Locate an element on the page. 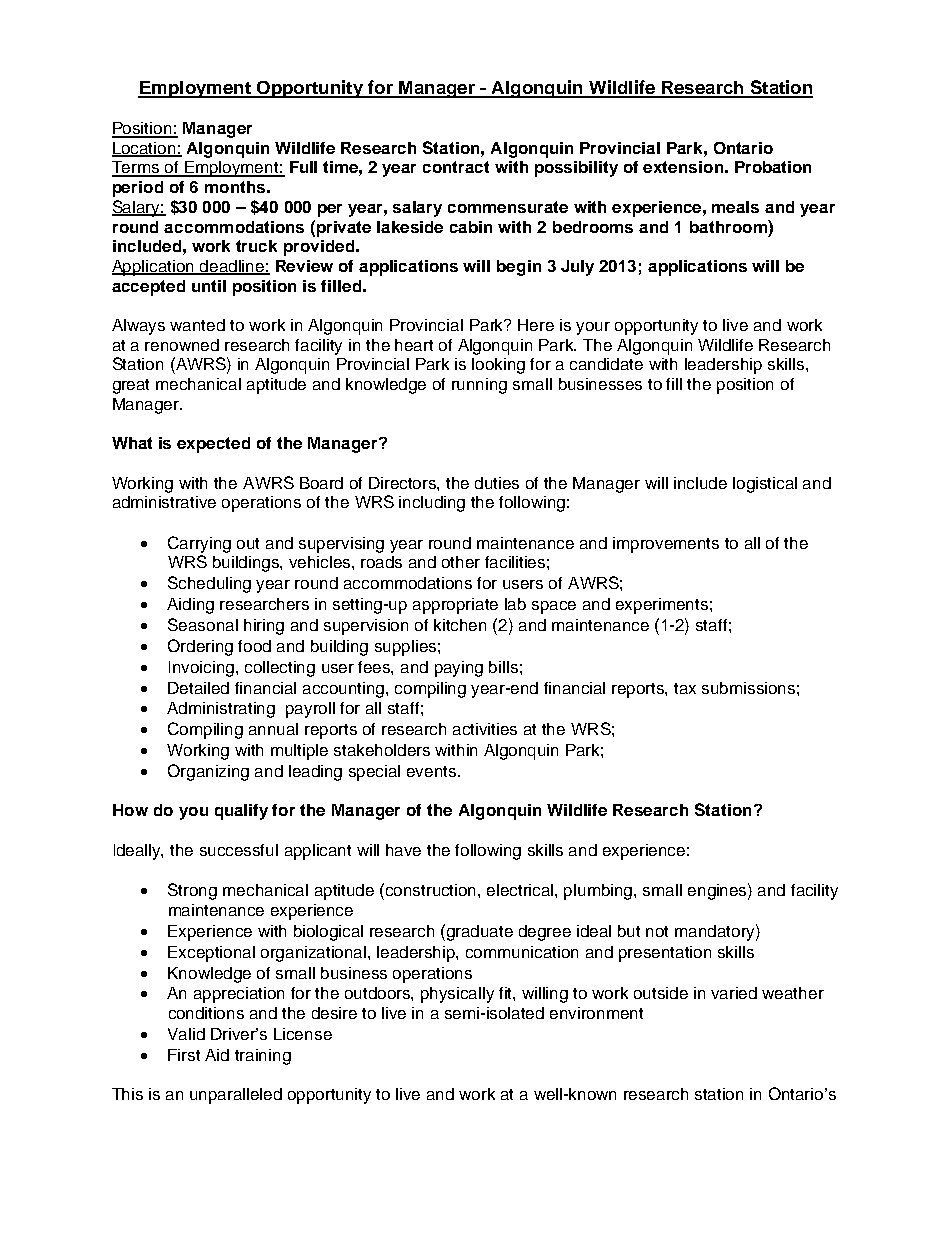 The image size is (952, 1233). contract is located at coordinates (456, 167).
